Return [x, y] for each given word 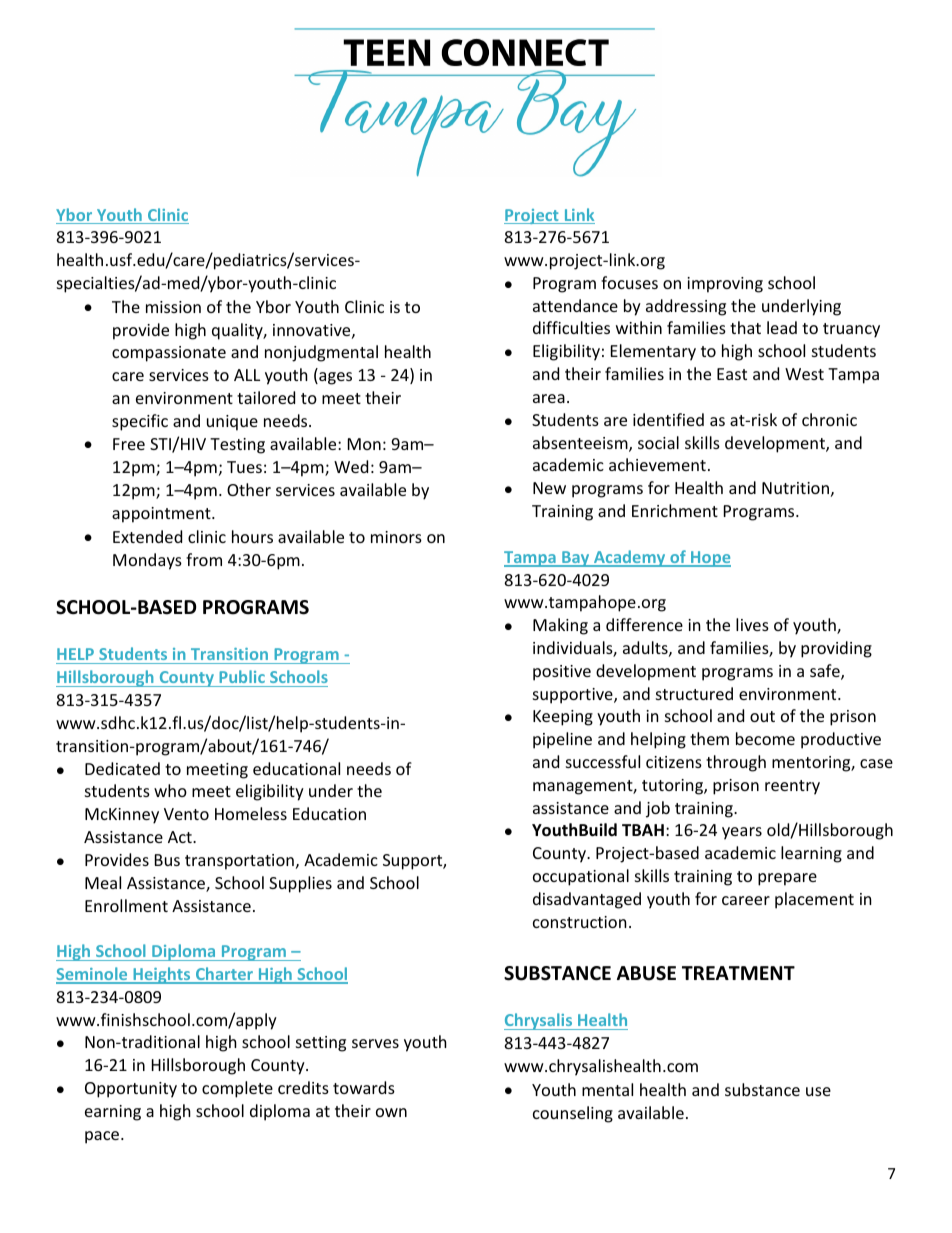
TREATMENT [738, 973]
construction [580, 922]
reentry [792, 787]
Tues [244, 467]
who [170, 790]
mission [173, 307]
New [549, 488]
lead [782, 327]
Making [560, 626]
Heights [162, 975]
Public [242, 678]
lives [752, 624]
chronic [829, 419]
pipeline [562, 740]
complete [237, 1089]
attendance [575, 305]
